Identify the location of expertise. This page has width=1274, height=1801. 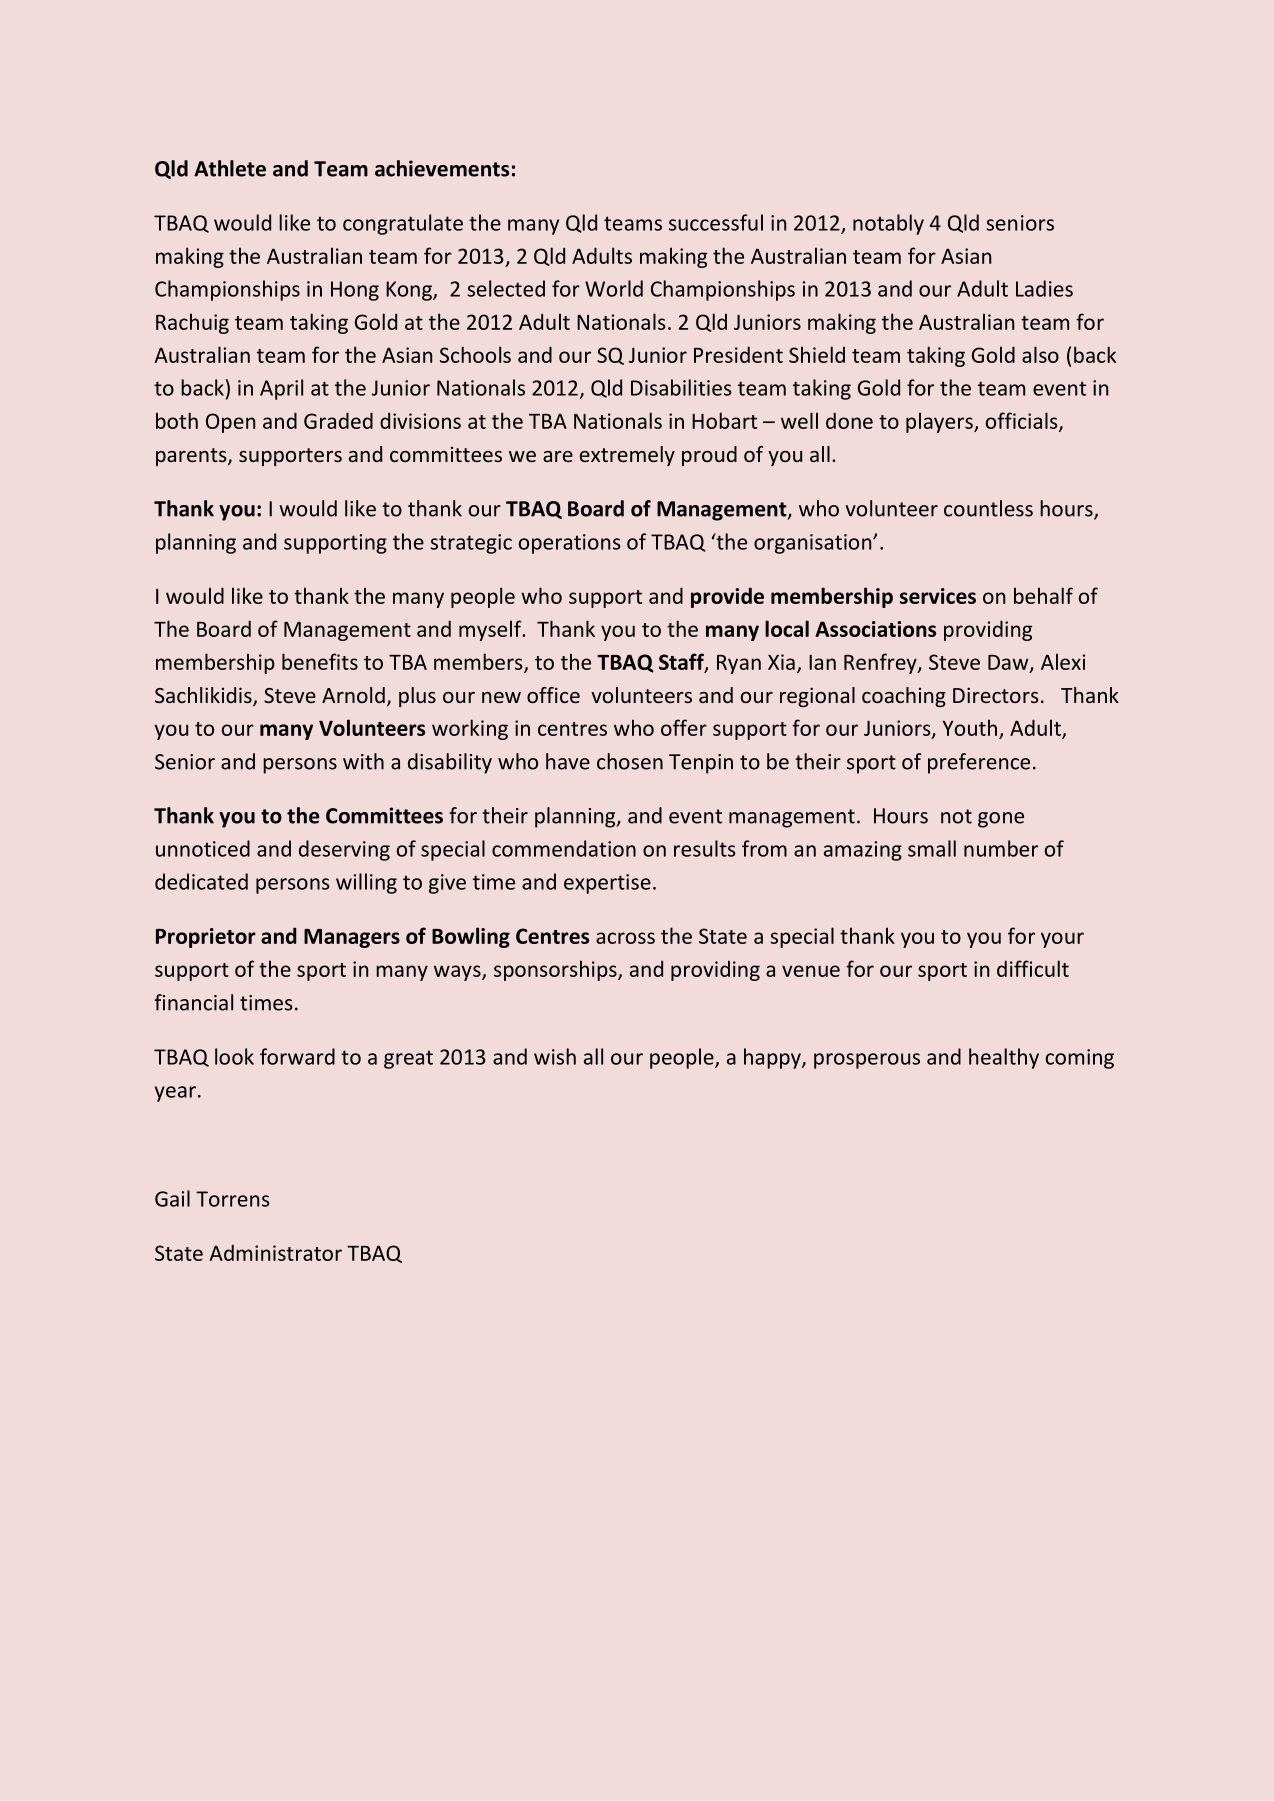
(607, 884).
